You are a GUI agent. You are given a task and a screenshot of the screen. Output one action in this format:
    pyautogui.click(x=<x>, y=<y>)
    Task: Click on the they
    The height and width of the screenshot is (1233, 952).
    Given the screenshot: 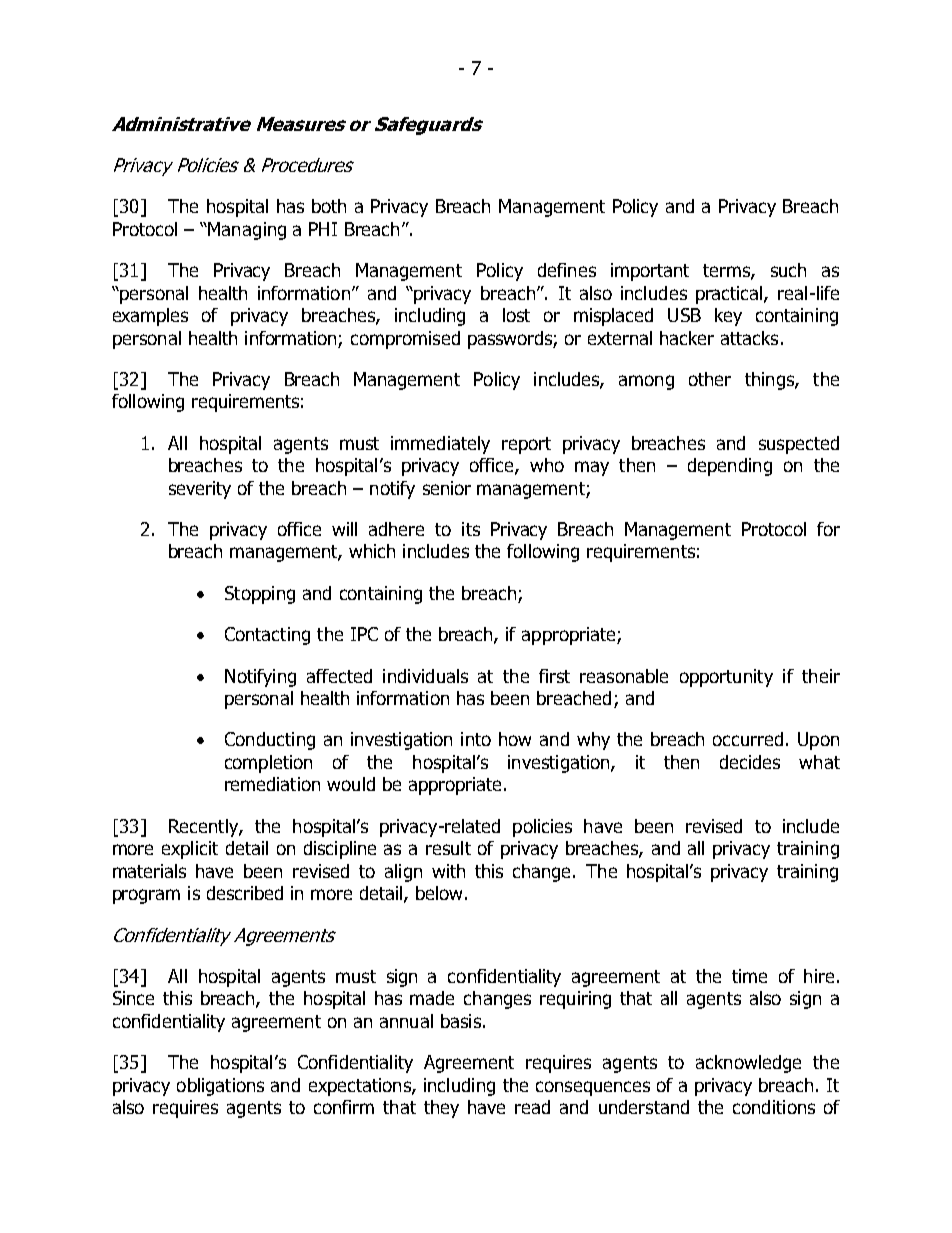 What is the action you would take?
    pyautogui.click(x=441, y=1109)
